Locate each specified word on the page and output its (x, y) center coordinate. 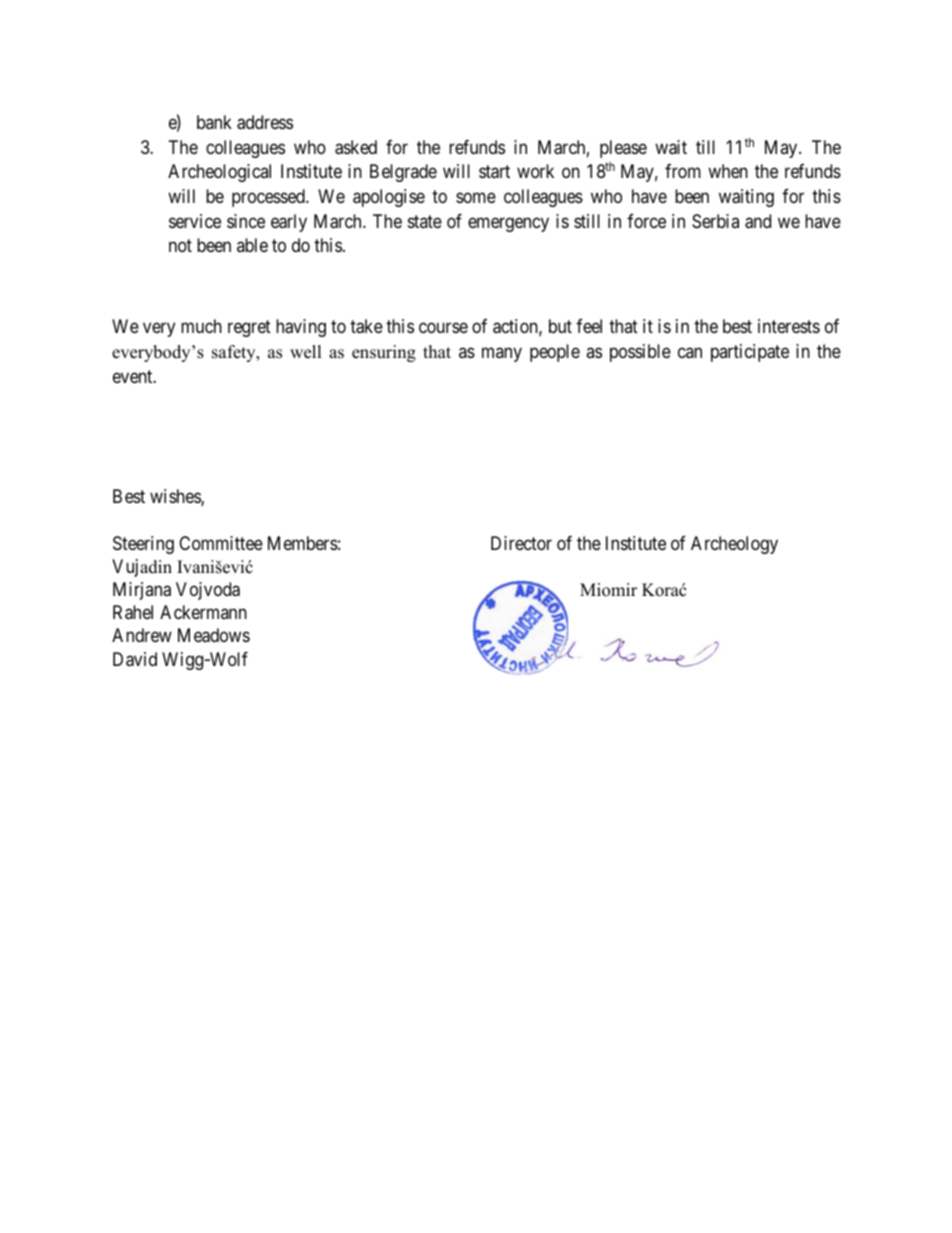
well (306, 352)
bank (214, 122)
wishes (176, 497)
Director (521, 543)
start (494, 172)
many (502, 354)
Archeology (734, 545)
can (690, 352)
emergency (508, 224)
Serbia (715, 221)
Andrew (142, 635)
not (180, 246)
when (728, 171)
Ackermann (203, 612)
